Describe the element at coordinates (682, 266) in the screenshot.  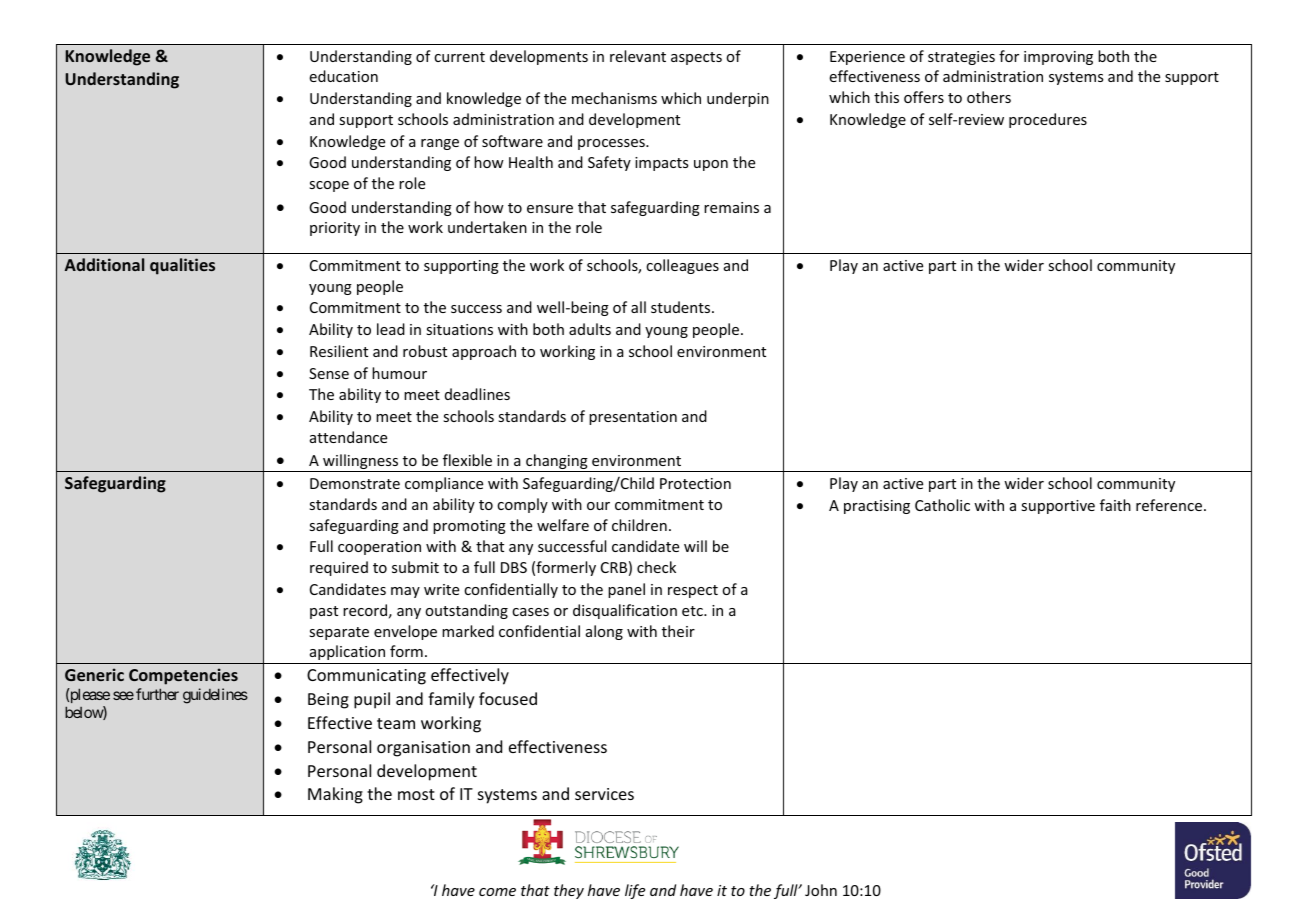
I see `colleagues` at that location.
